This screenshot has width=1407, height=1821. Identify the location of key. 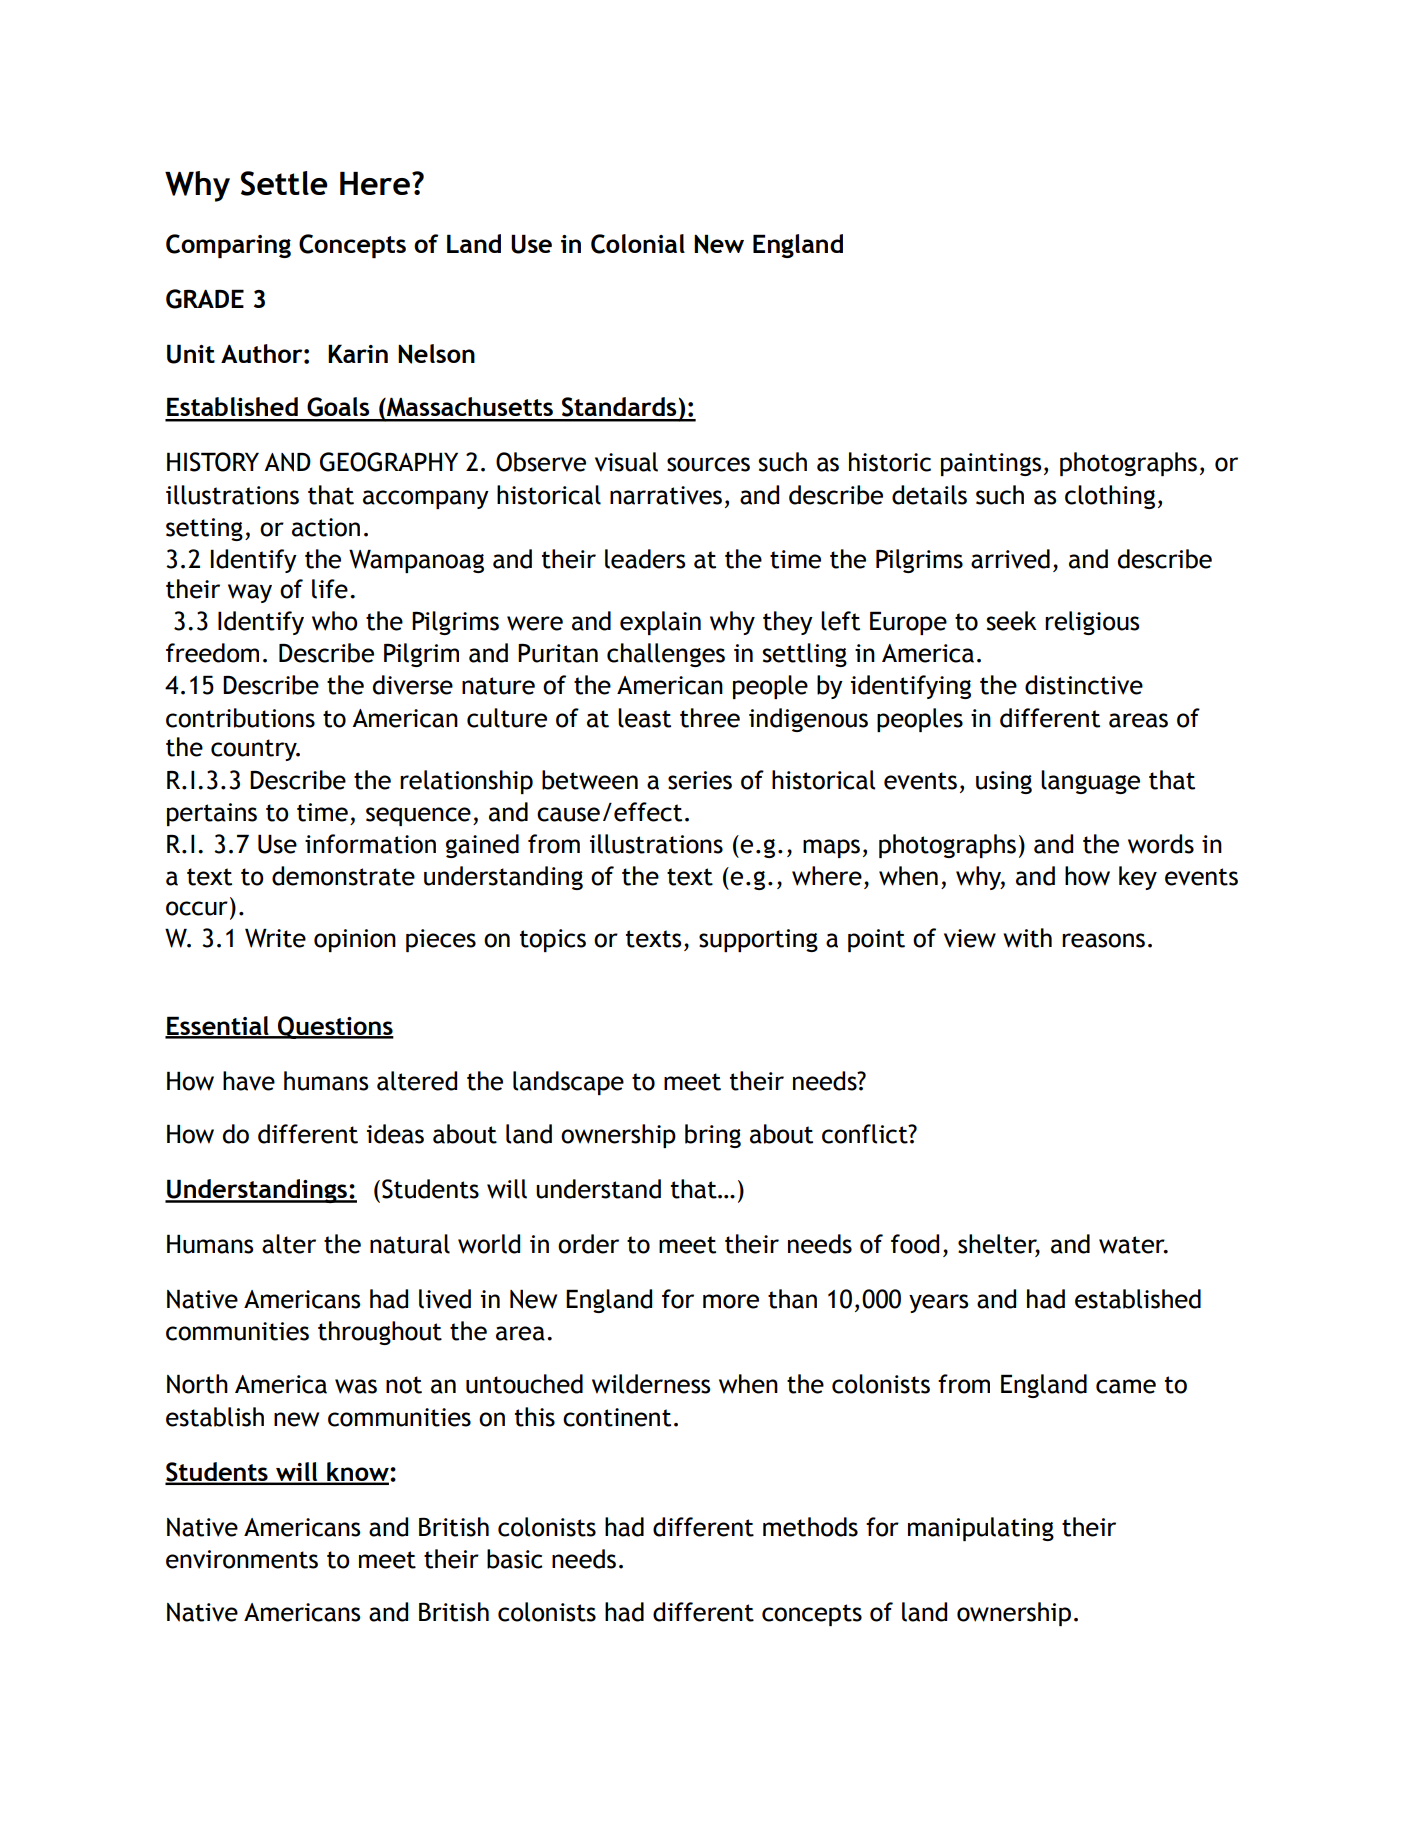
(1138, 878).
